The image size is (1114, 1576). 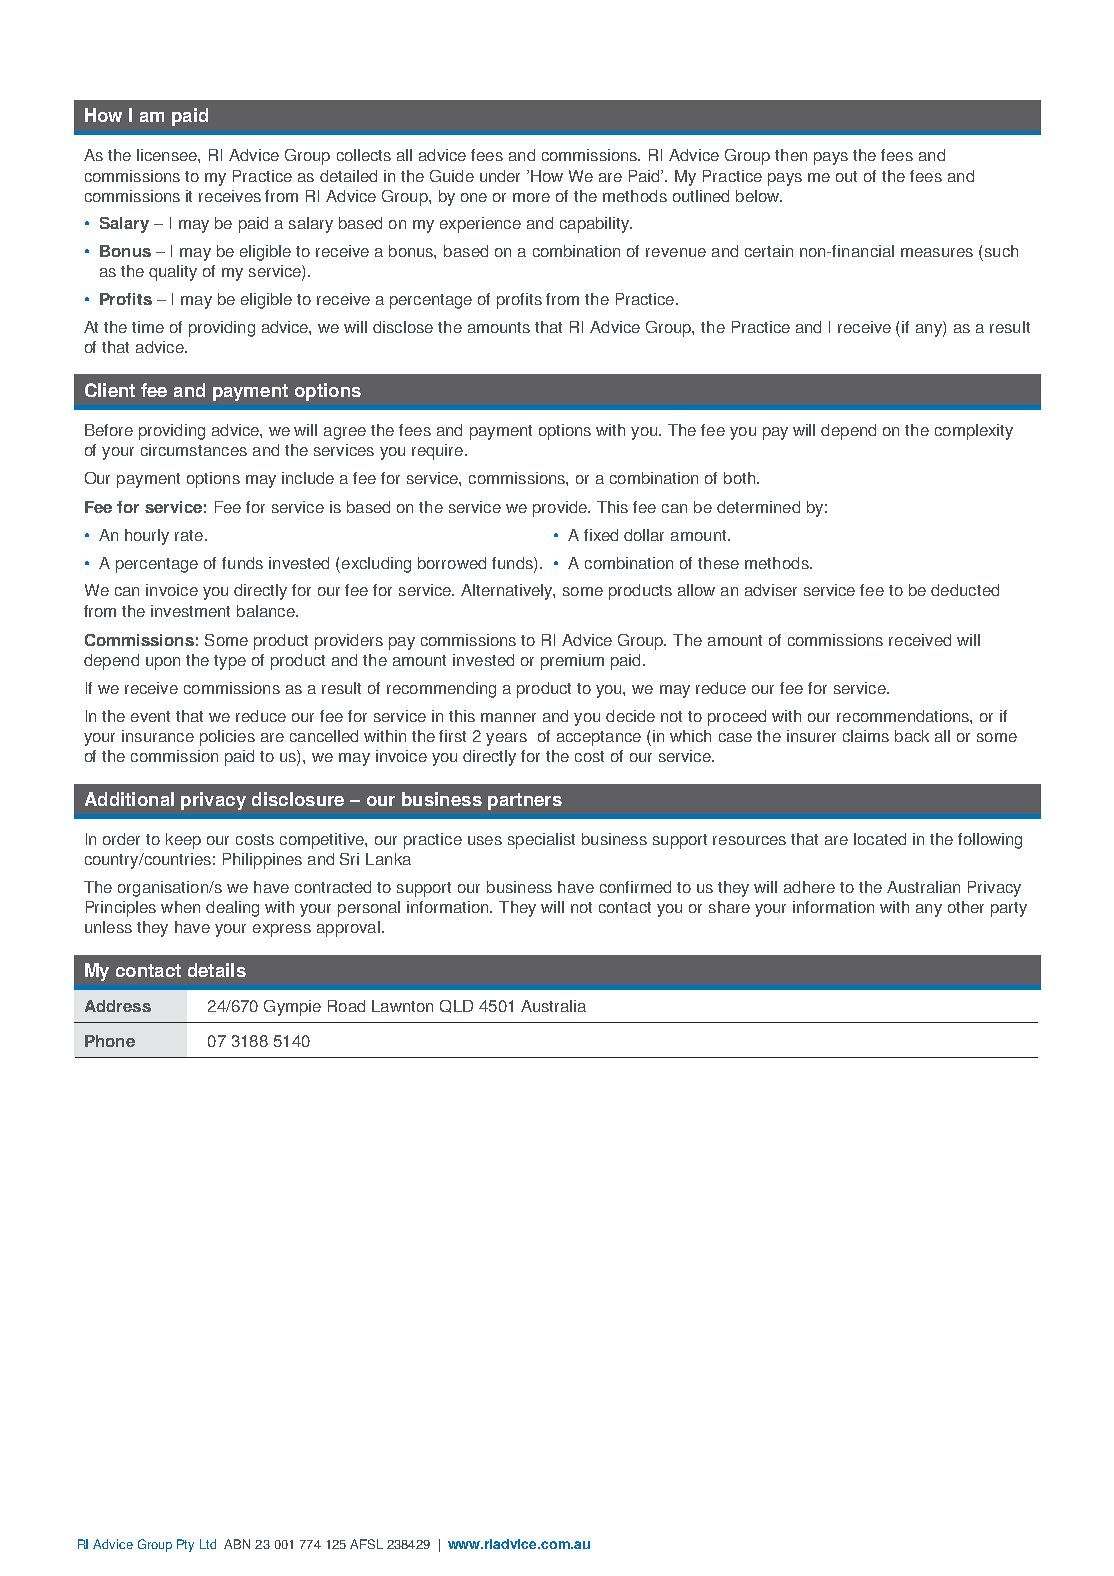 What do you see at coordinates (208, 1544) in the image?
I see `Ltd` at bounding box center [208, 1544].
